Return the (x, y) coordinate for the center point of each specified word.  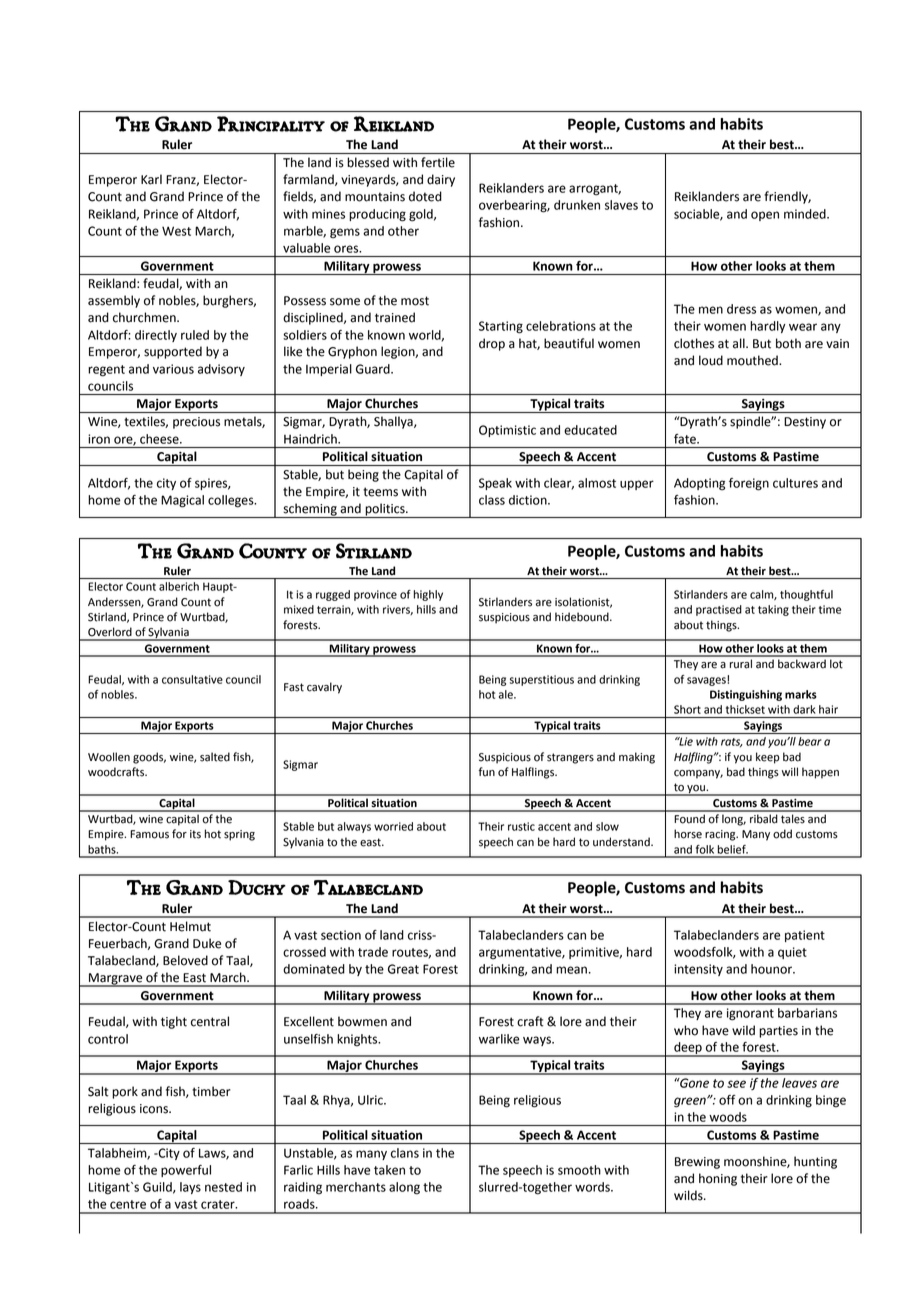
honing (718, 1179)
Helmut (190, 926)
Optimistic (507, 431)
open (765, 216)
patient (805, 936)
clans (405, 1153)
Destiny (805, 423)
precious (196, 423)
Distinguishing (746, 695)
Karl (151, 179)
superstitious (542, 680)
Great (403, 969)
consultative (192, 679)
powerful (186, 1171)
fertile (438, 162)
